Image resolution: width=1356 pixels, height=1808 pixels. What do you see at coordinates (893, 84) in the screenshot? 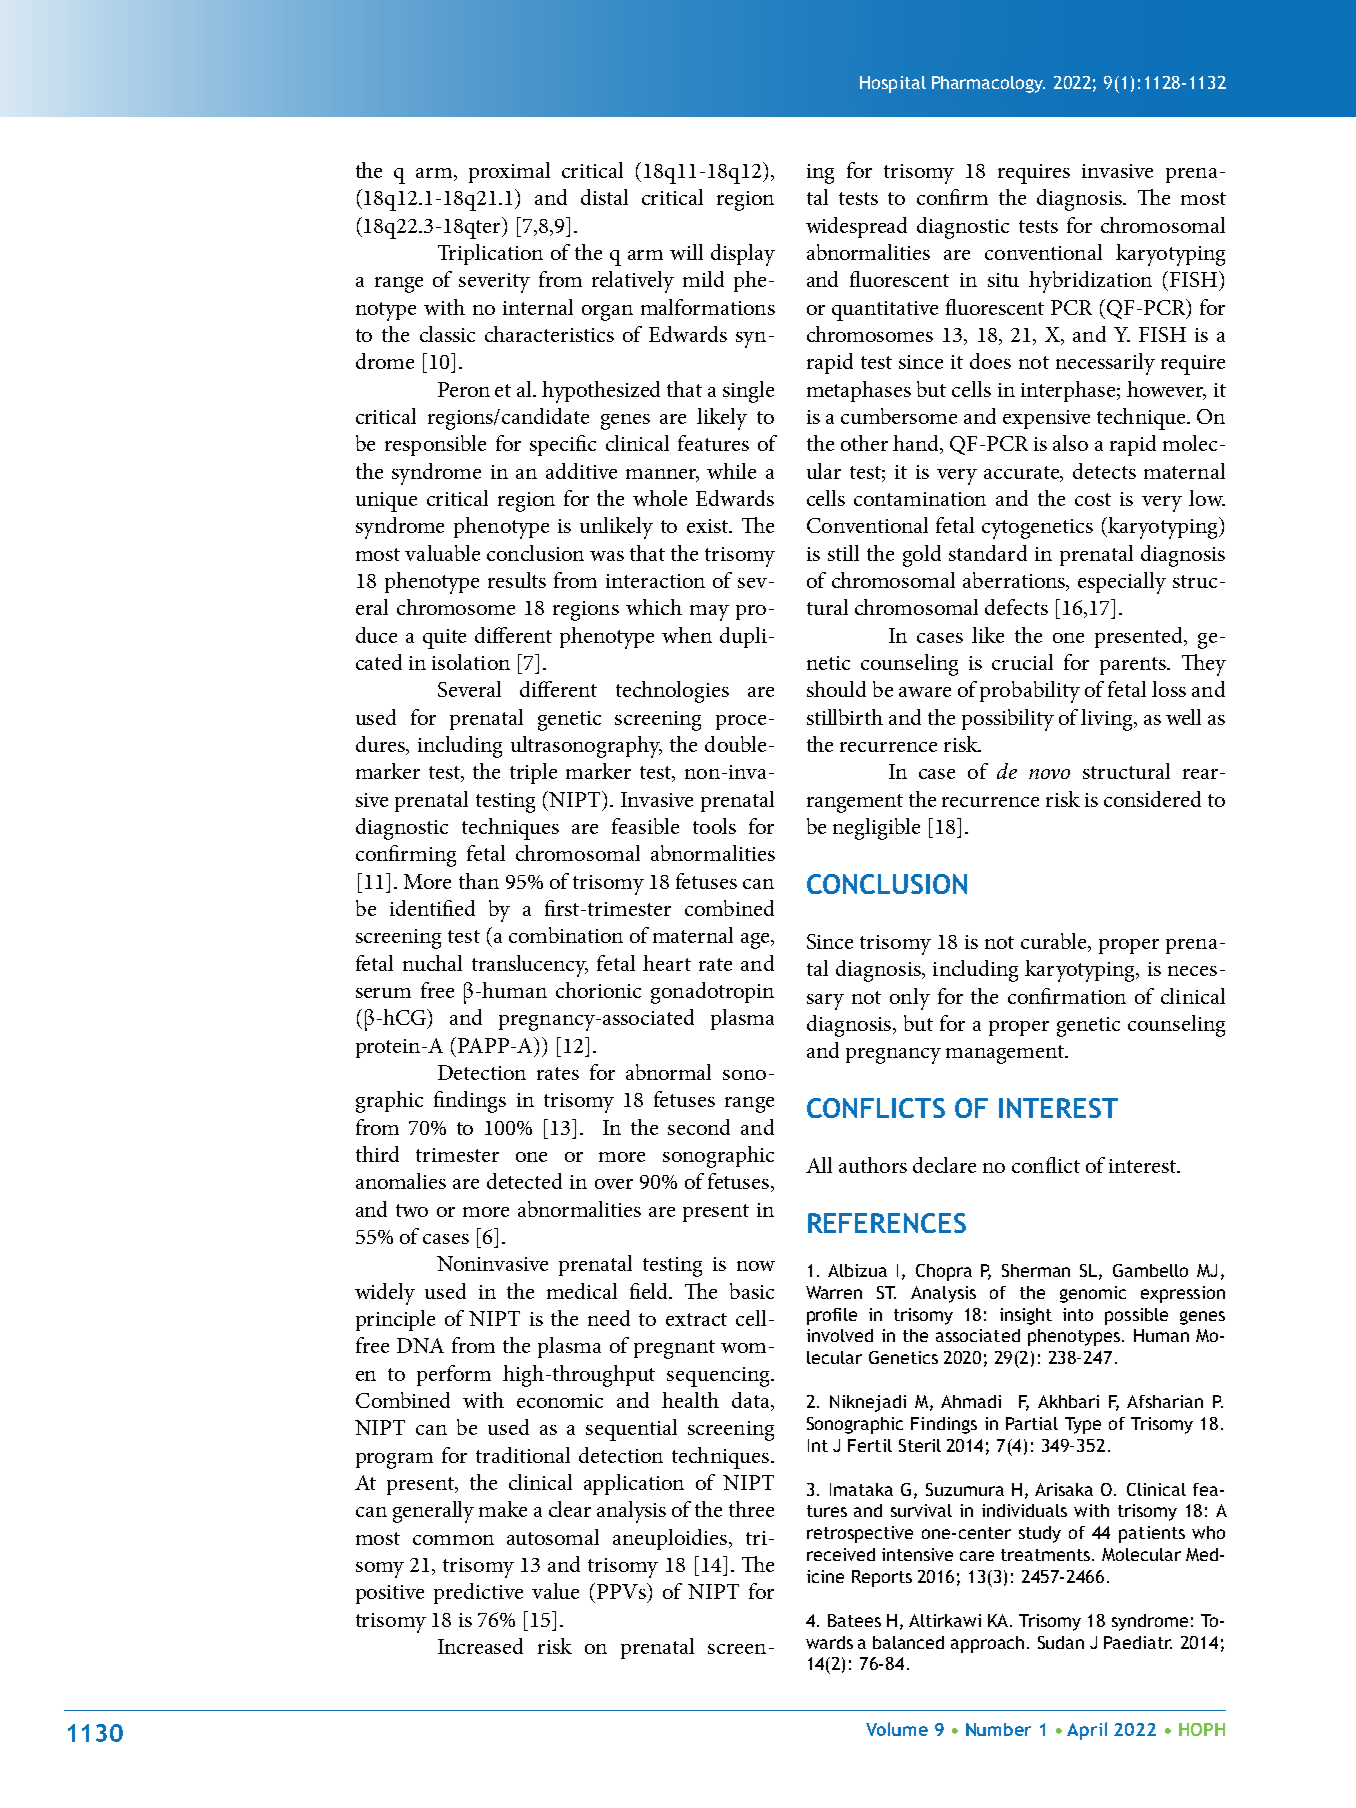
I see `Hospital` at bounding box center [893, 84].
